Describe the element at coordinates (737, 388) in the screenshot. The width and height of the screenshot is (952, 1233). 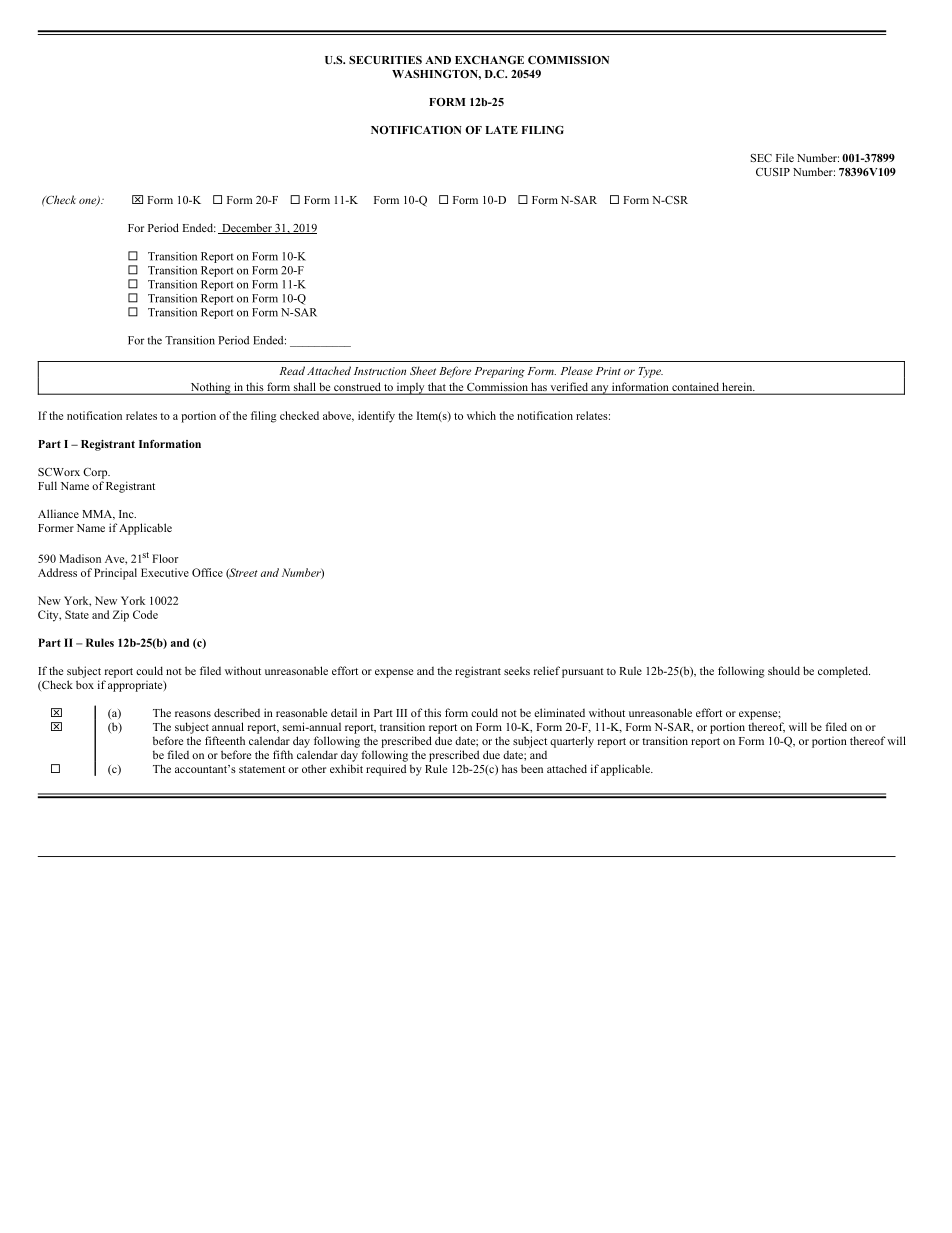
I see `herein` at that location.
